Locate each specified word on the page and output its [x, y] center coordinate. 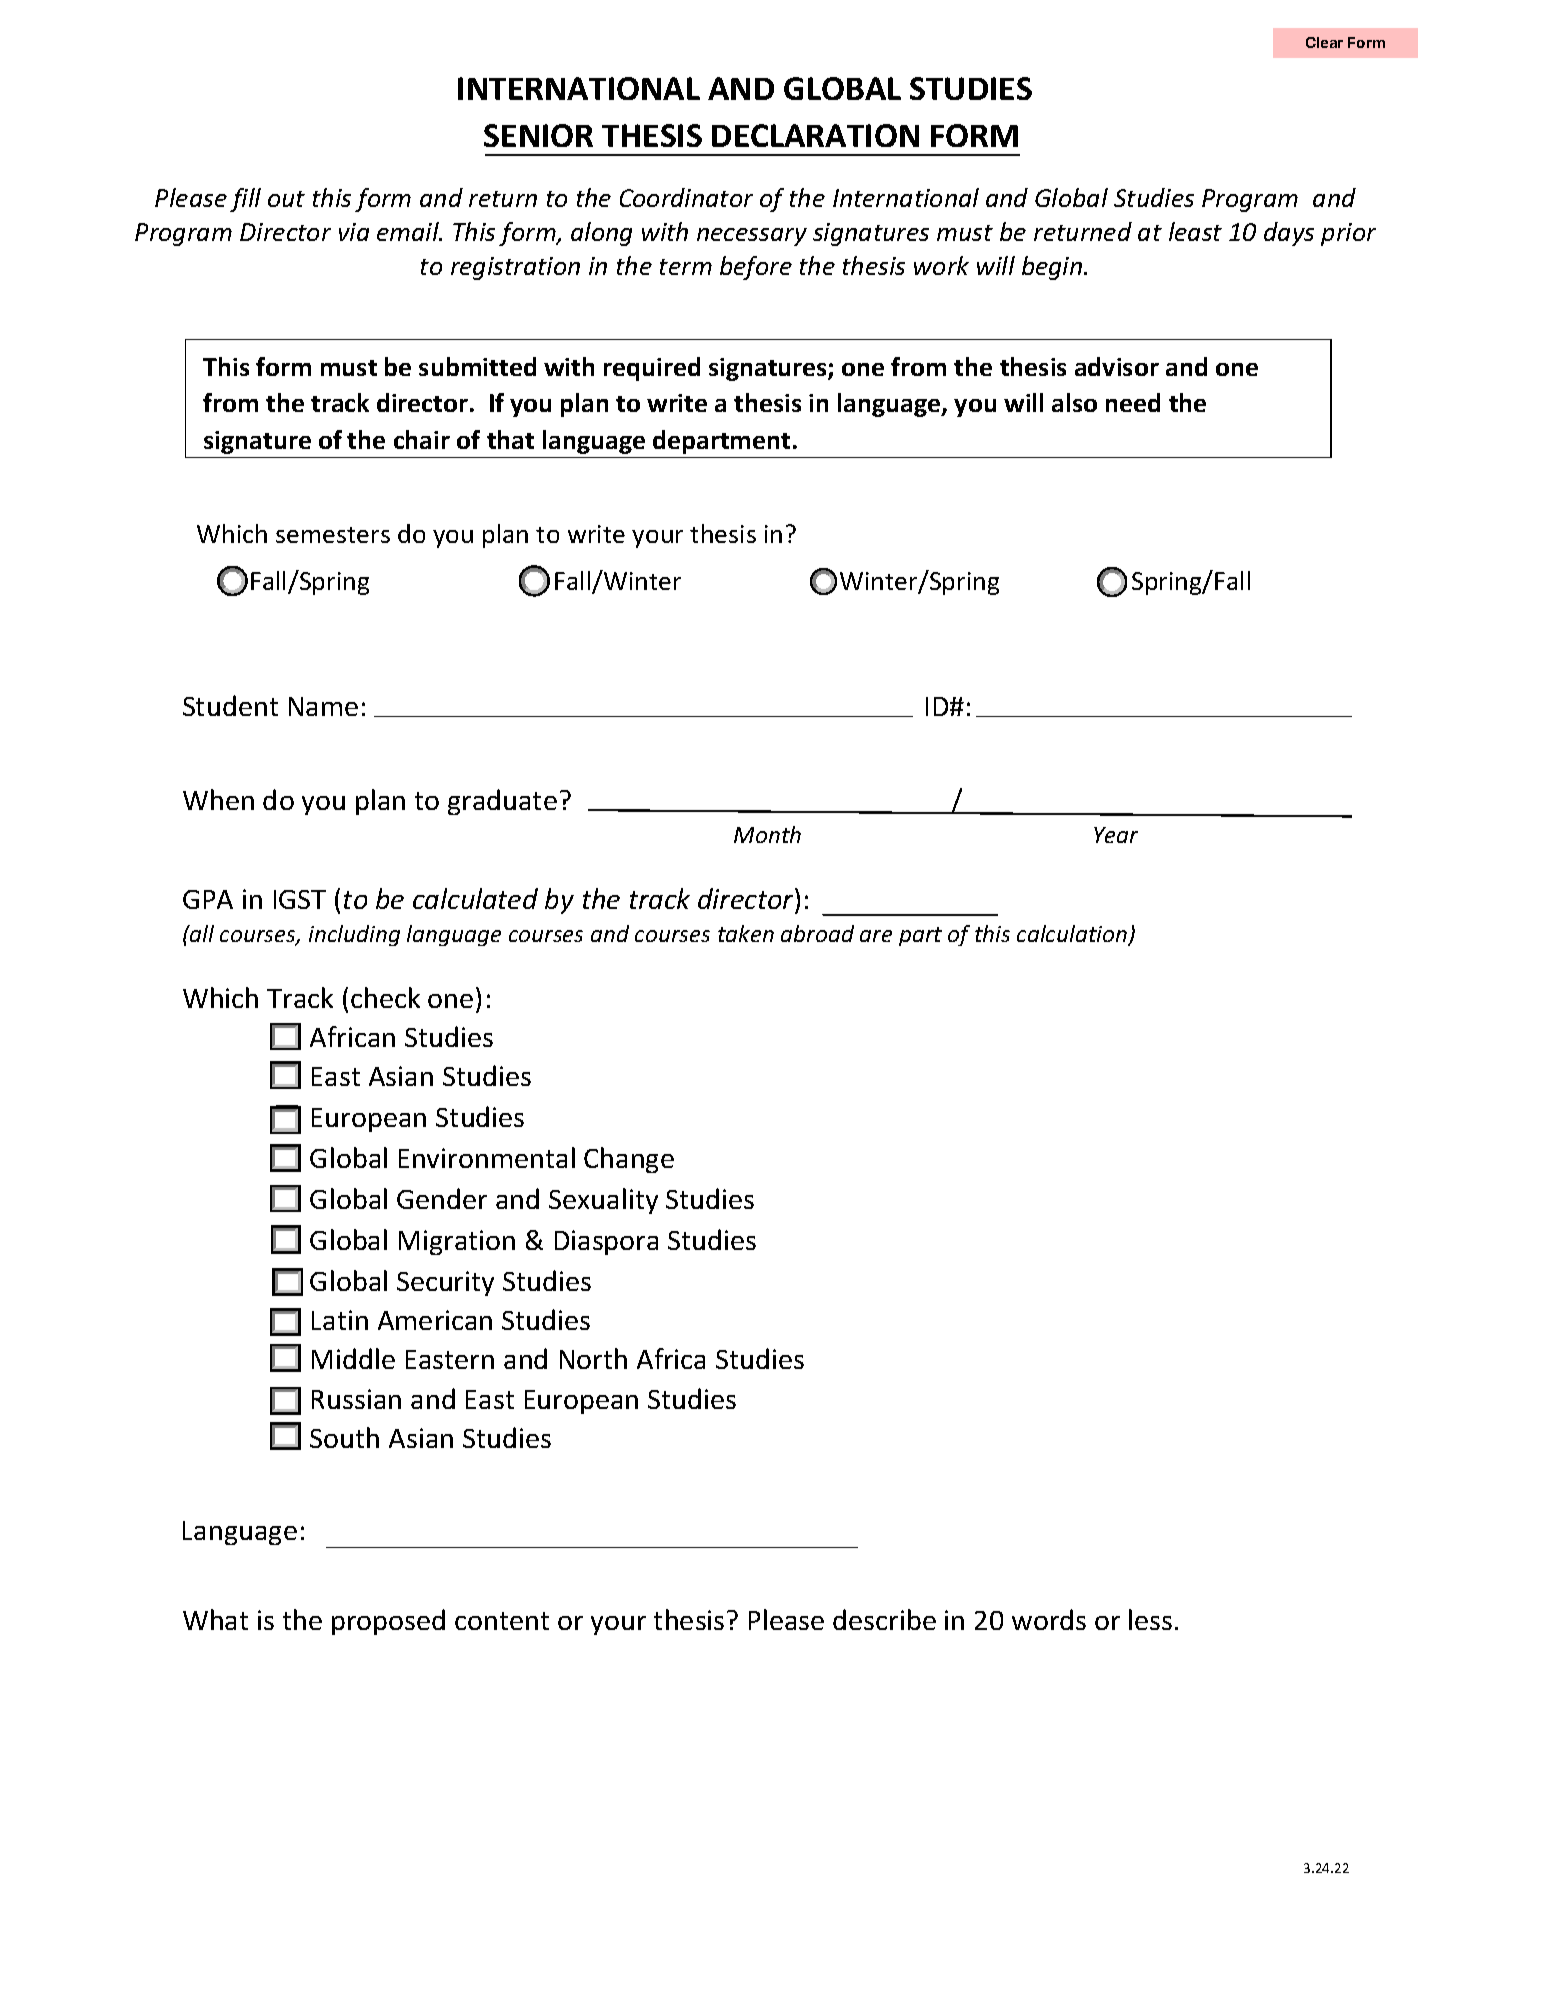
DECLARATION [815, 135]
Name [323, 706]
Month [767, 834]
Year [1116, 835]
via [354, 232]
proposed [388, 1622]
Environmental [487, 1157]
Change [629, 1160]
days [1289, 234]
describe [884, 1619]
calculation [1073, 935]
